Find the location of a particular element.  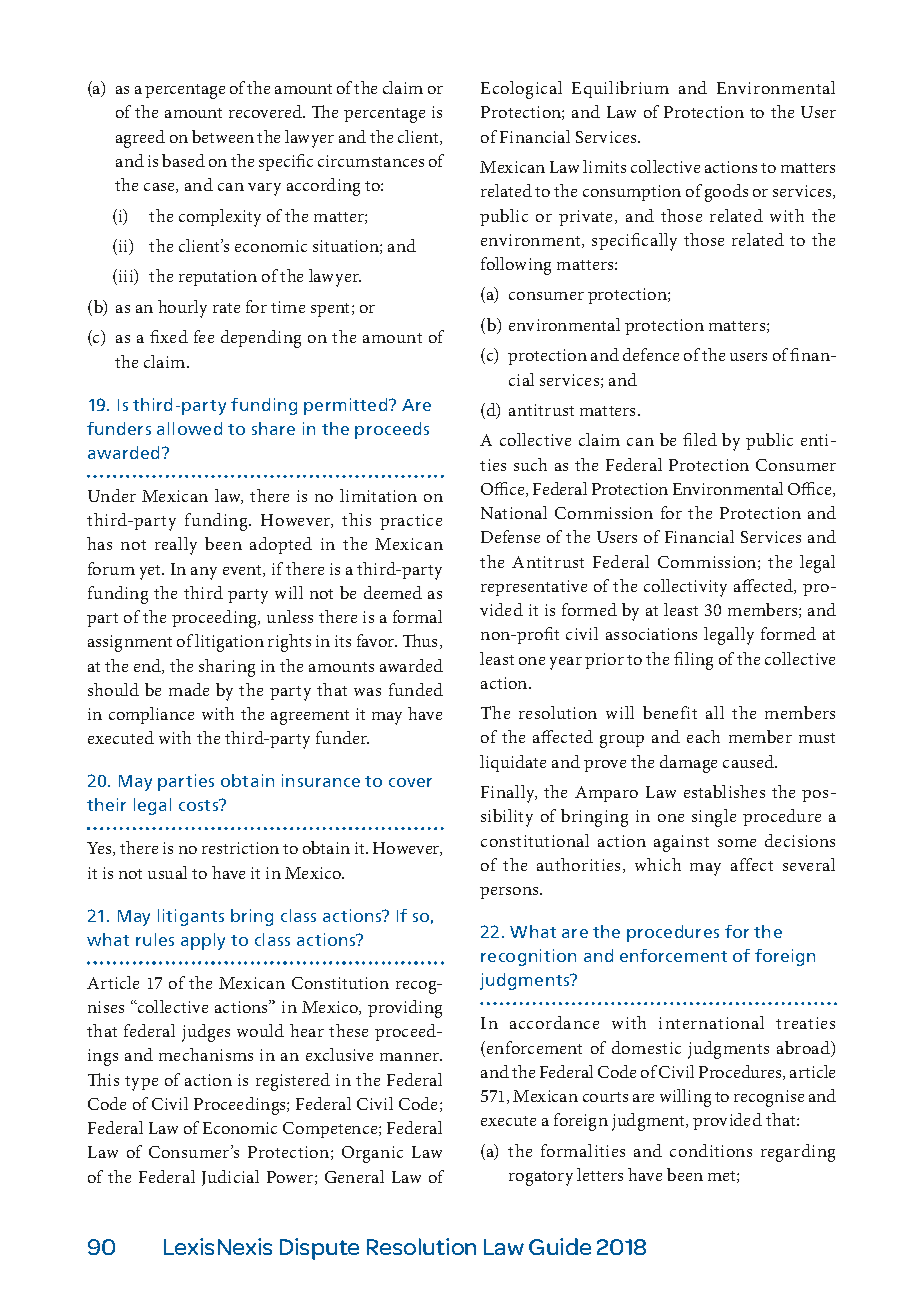

filed is located at coordinates (700, 439).
